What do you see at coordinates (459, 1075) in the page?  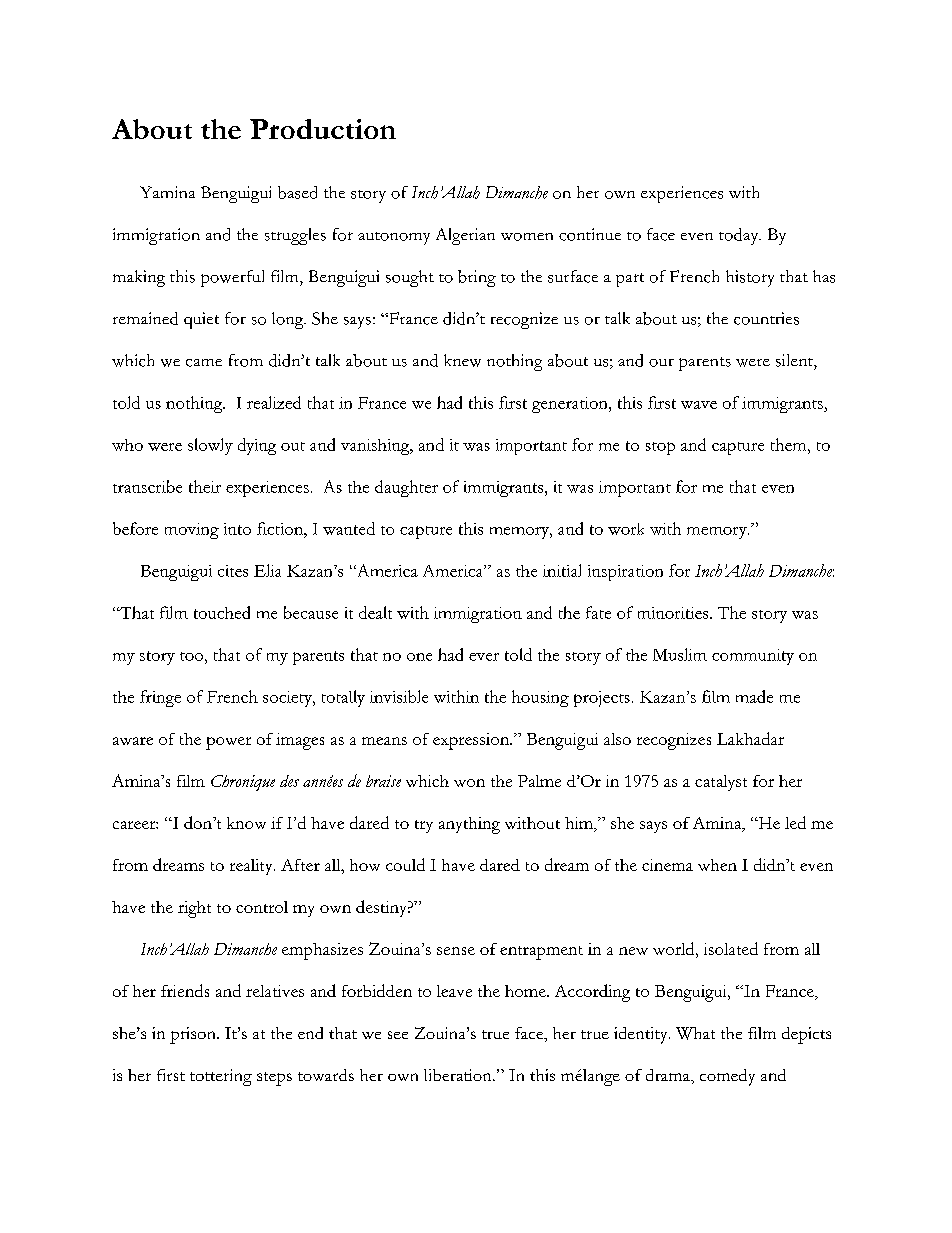 I see `liberation` at bounding box center [459, 1075].
